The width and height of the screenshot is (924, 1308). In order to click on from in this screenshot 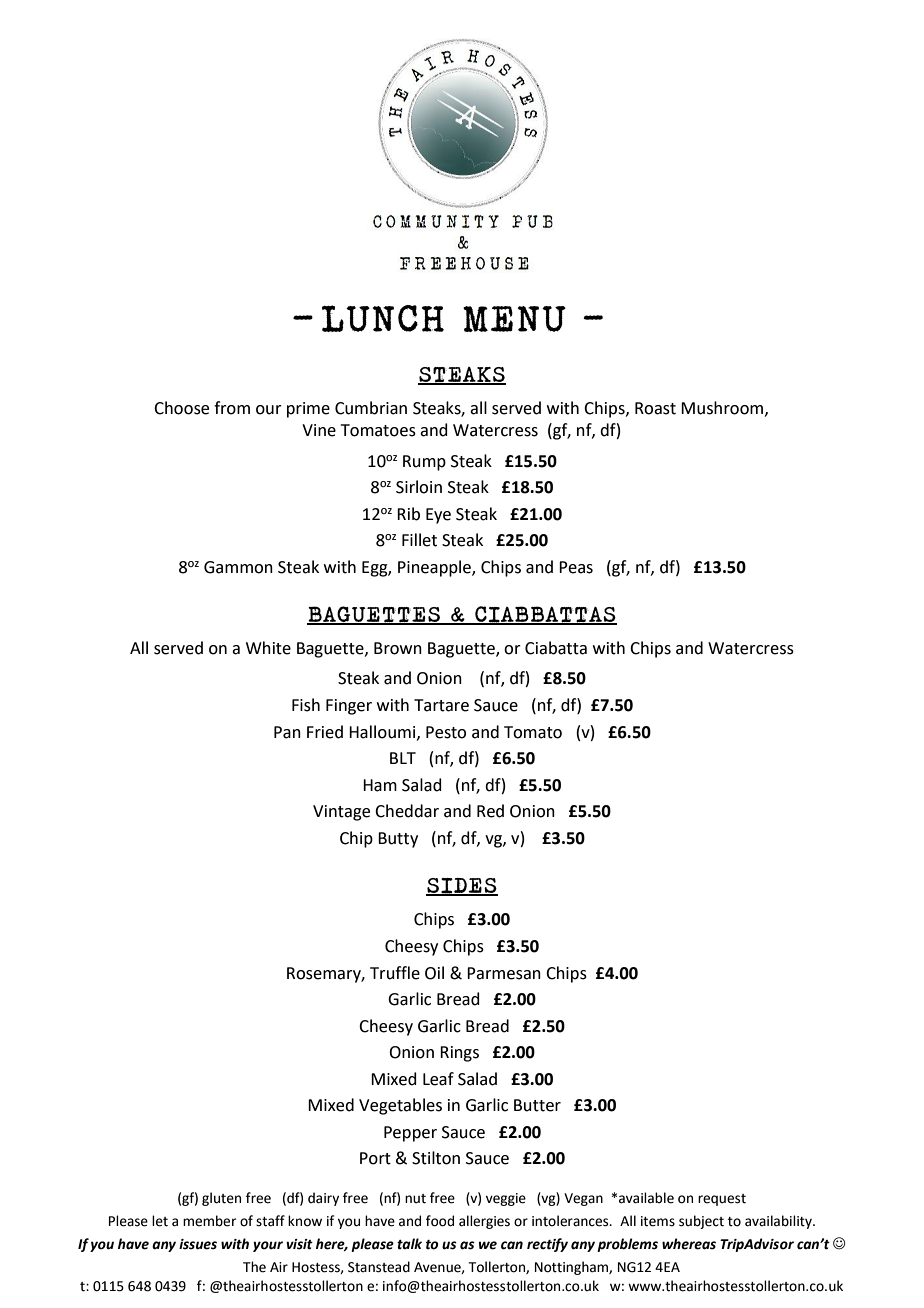, I will do `click(232, 408)`.
